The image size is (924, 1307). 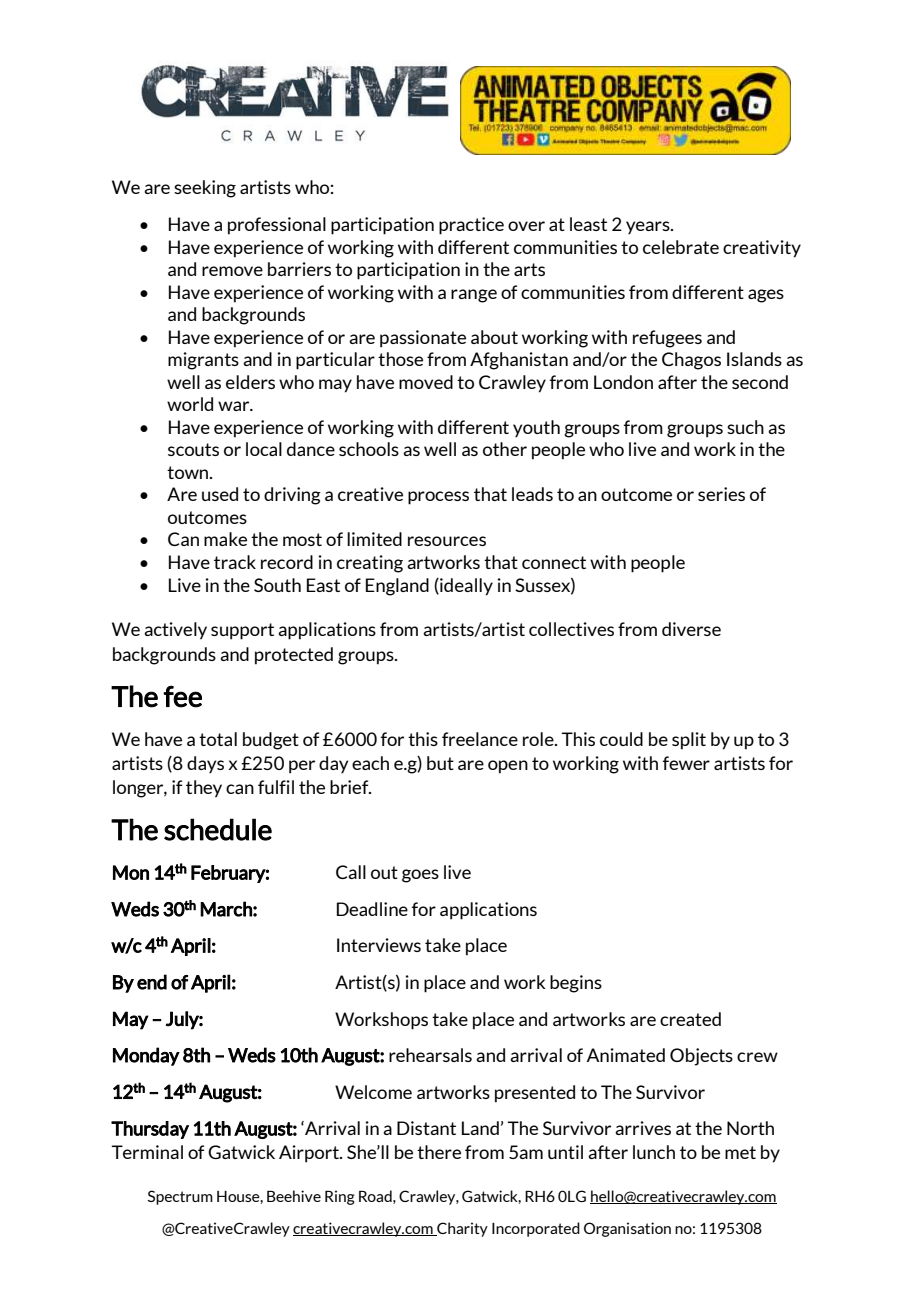 What do you see at coordinates (218, 739) in the document?
I see `total` at bounding box center [218, 739].
